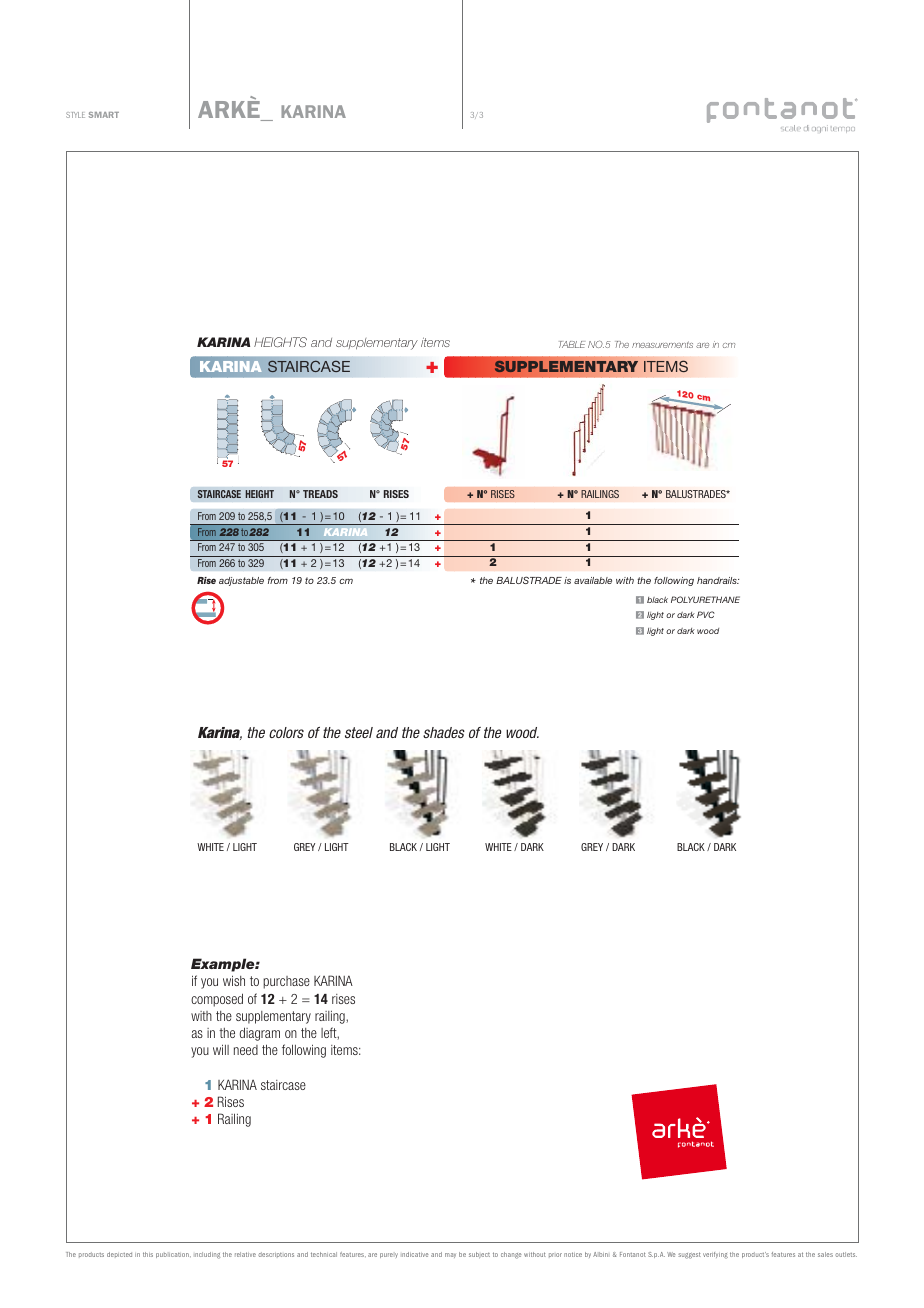 This page has width=924, height=1308. Describe the element at coordinates (450, 1255) in the page. I see `may` at that location.
